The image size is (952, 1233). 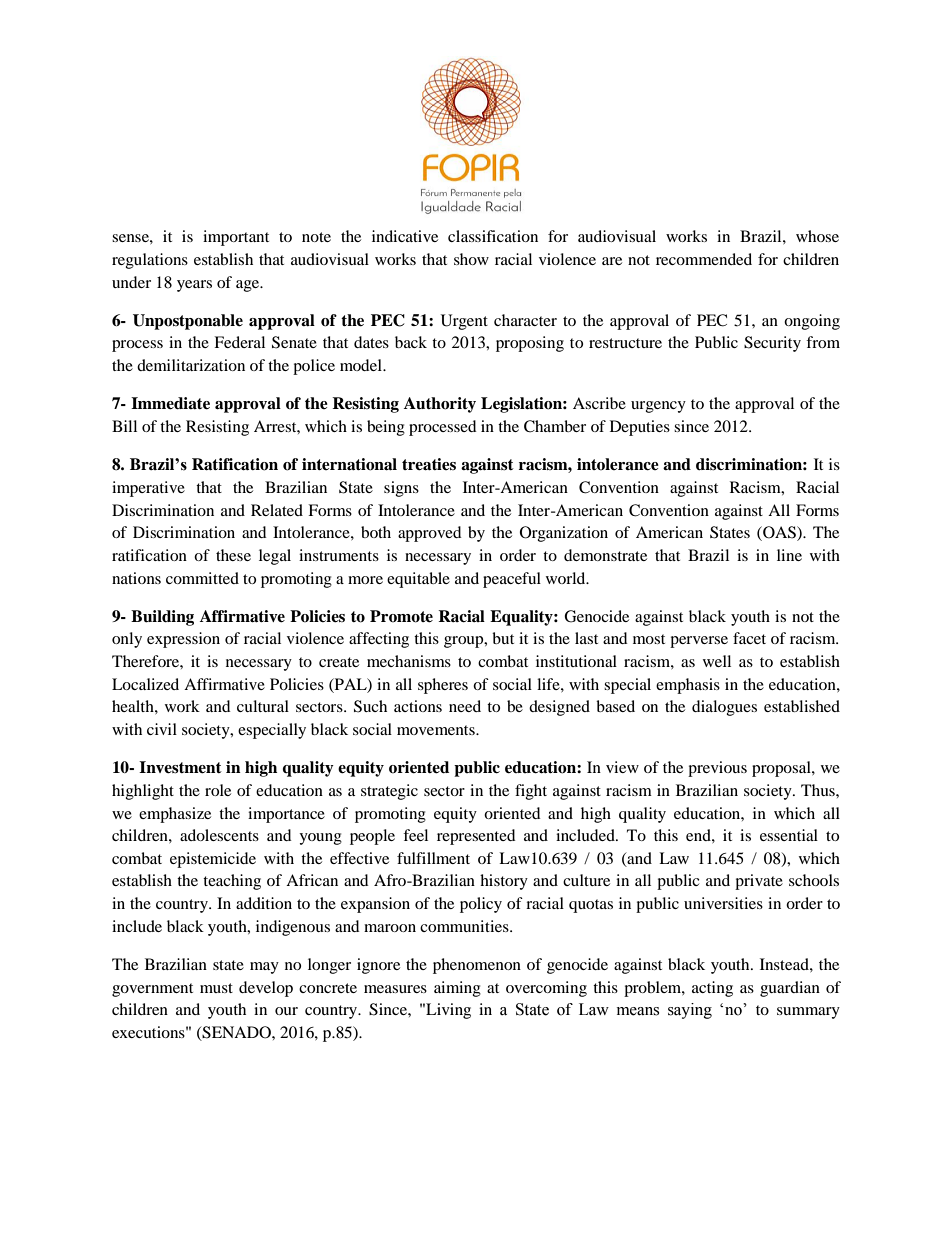 What do you see at coordinates (704, 259) in the screenshot?
I see `recommended` at bounding box center [704, 259].
